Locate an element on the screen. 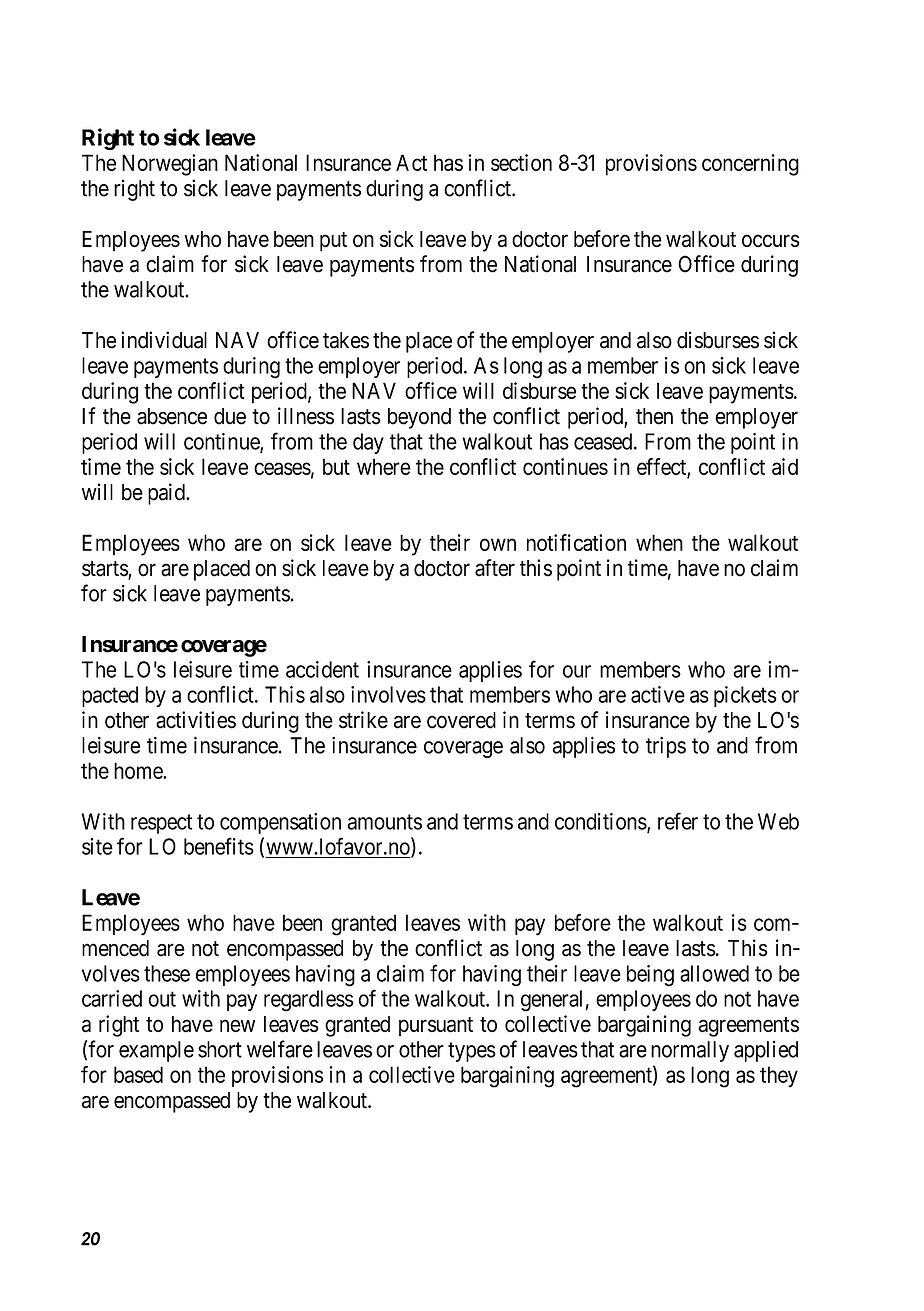 Image resolution: width=924 pixels, height=1311 pixels. concerning is located at coordinates (750, 165).
